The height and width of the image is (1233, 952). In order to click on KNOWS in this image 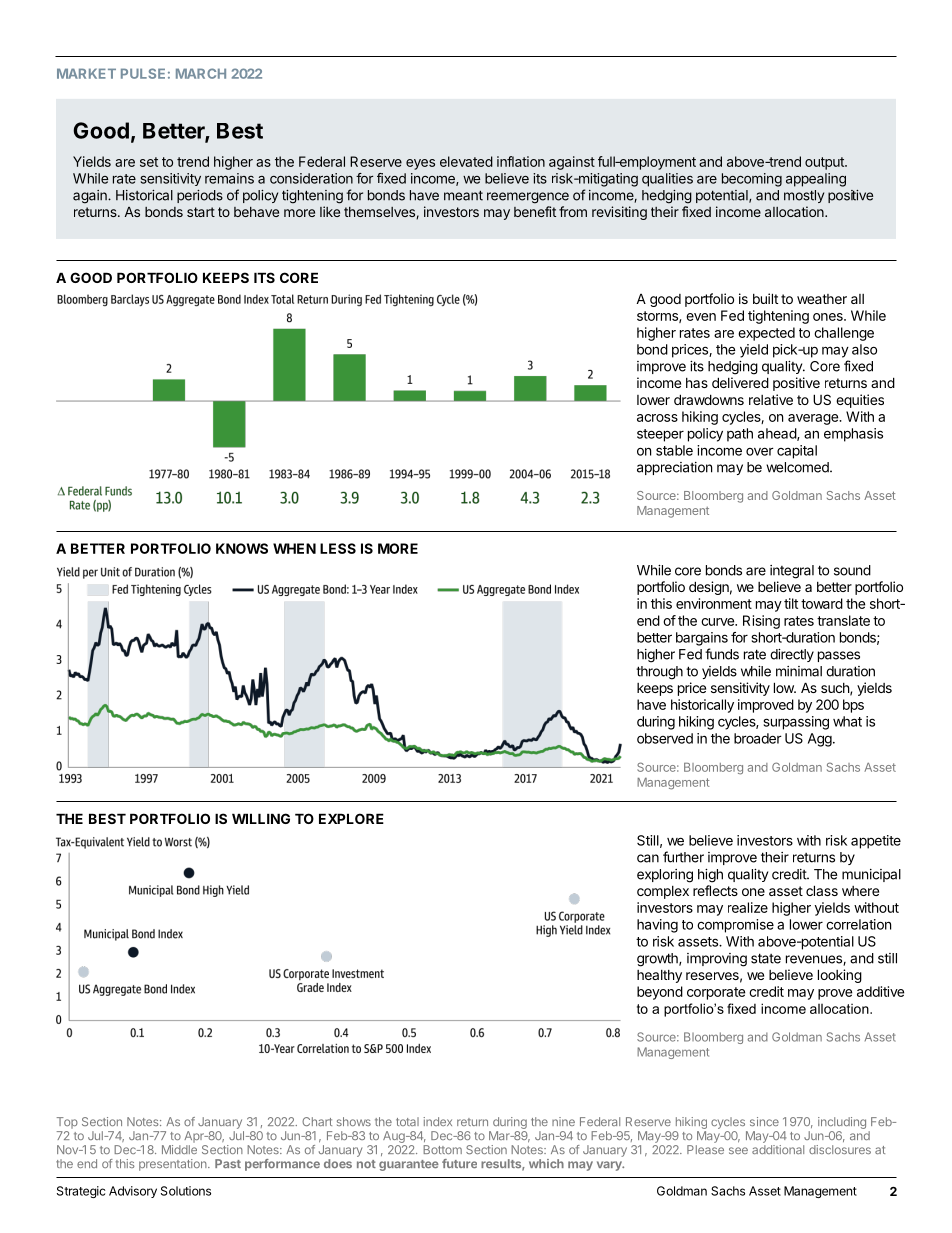, I will do `click(242, 548)`.
